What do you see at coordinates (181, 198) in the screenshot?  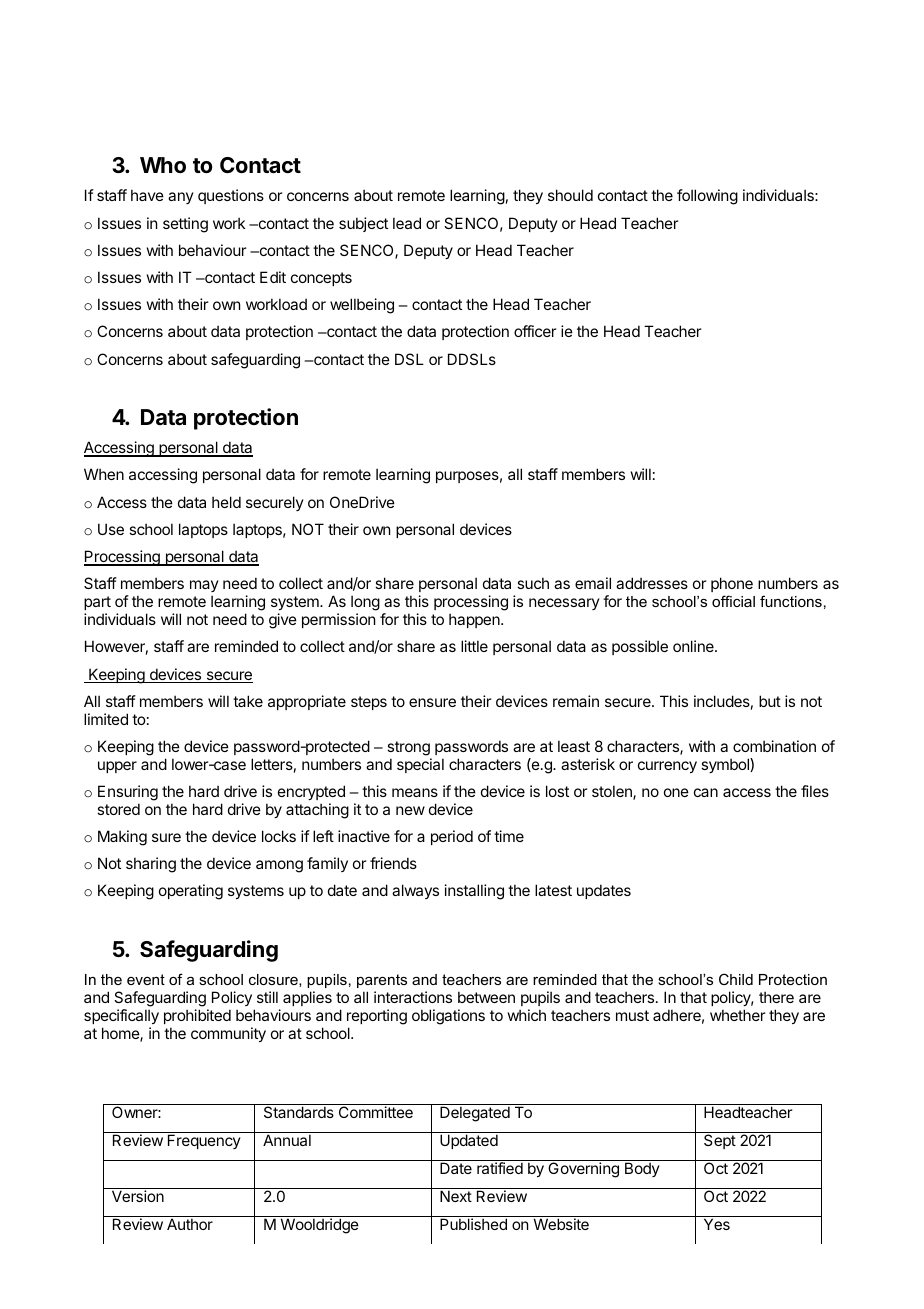 I see `any` at bounding box center [181, 198].
